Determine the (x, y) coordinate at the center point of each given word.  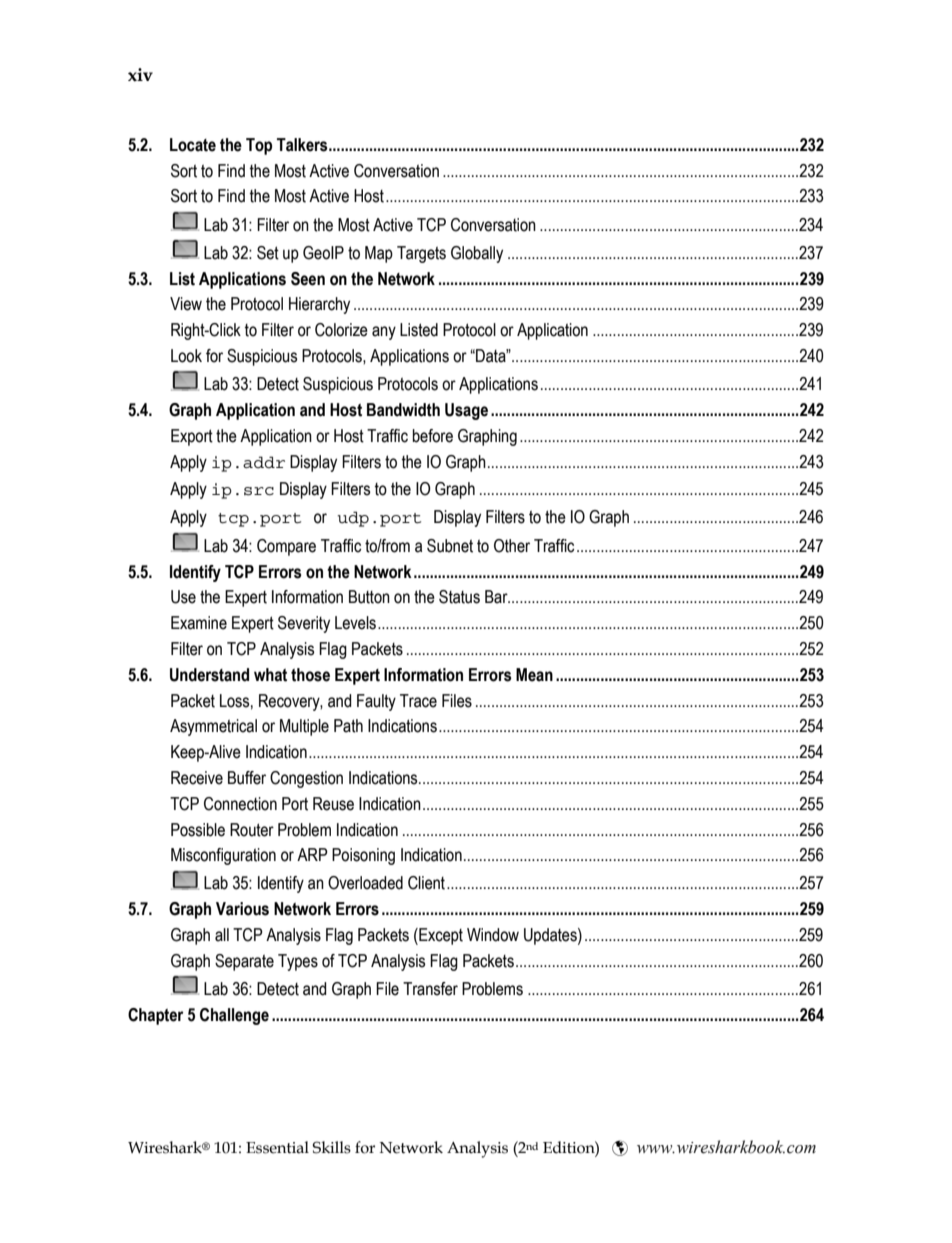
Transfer (430, 989)
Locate (193, 145)
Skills (331, 1147)
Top (259, 146)
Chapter (155, 1016)
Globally (477, 254)
